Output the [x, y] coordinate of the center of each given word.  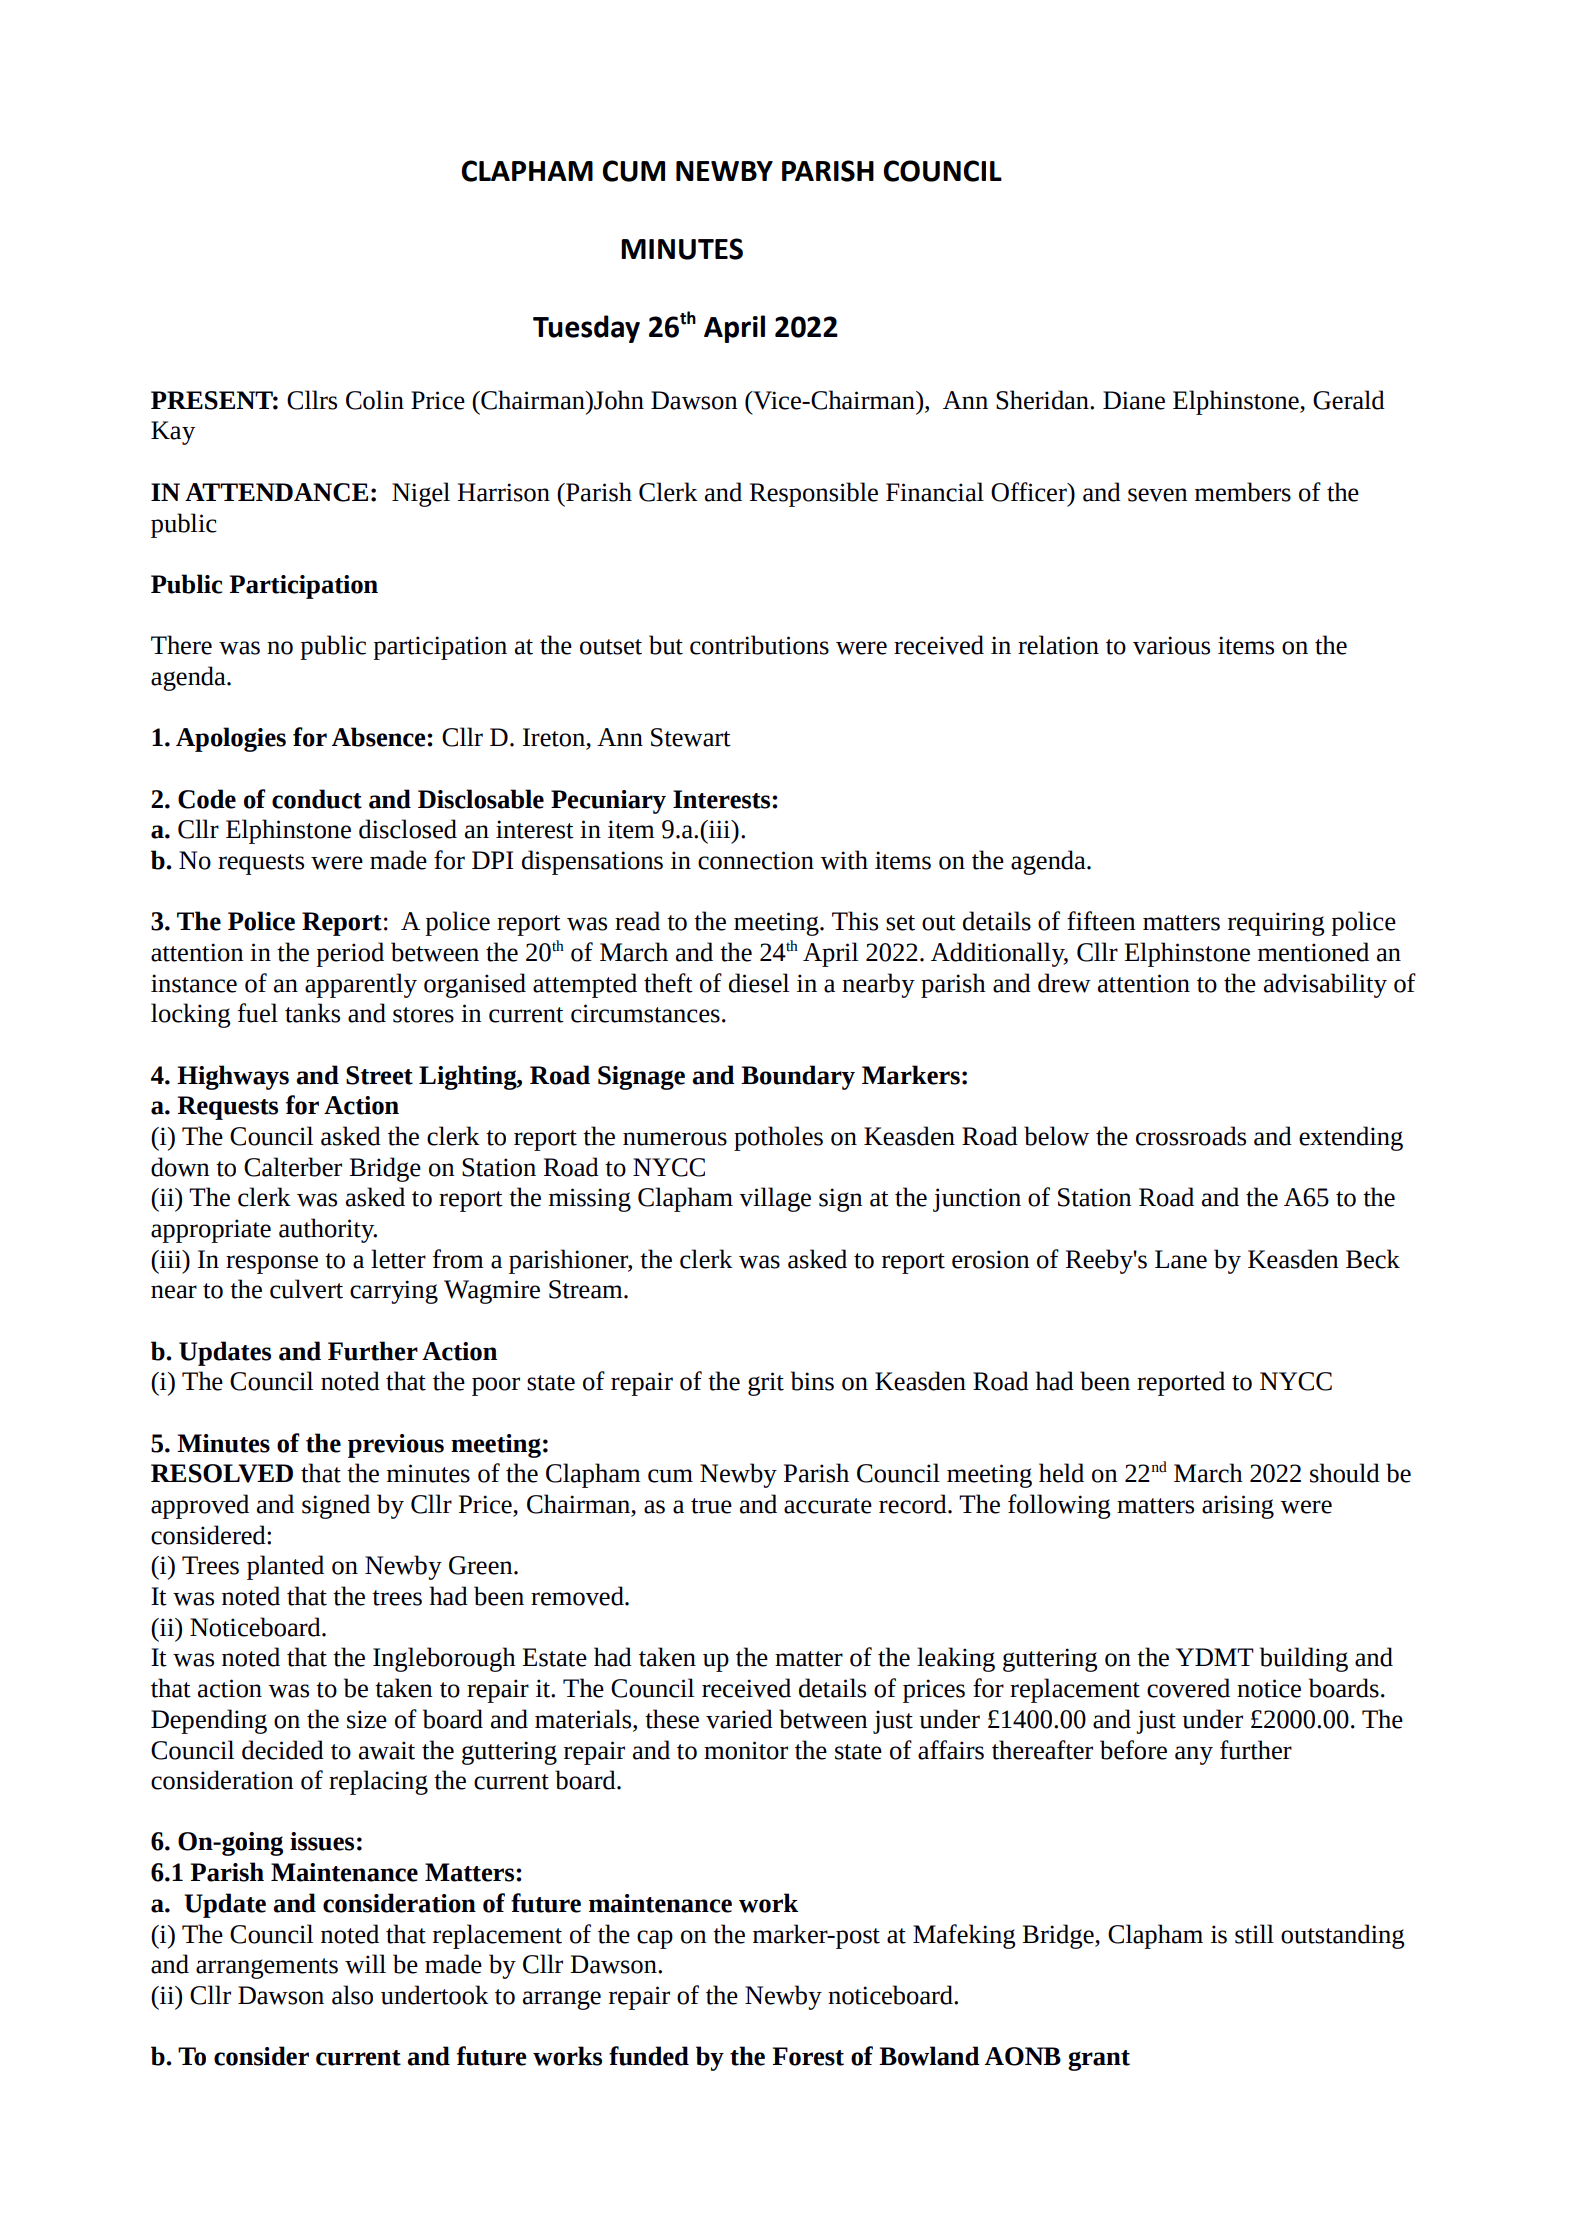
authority [328, 1230]
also [352, 1995]
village [775, 1199]
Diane [1134, 400]
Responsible [814, 494]
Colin [375, 400]
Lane [1181, 1259]
